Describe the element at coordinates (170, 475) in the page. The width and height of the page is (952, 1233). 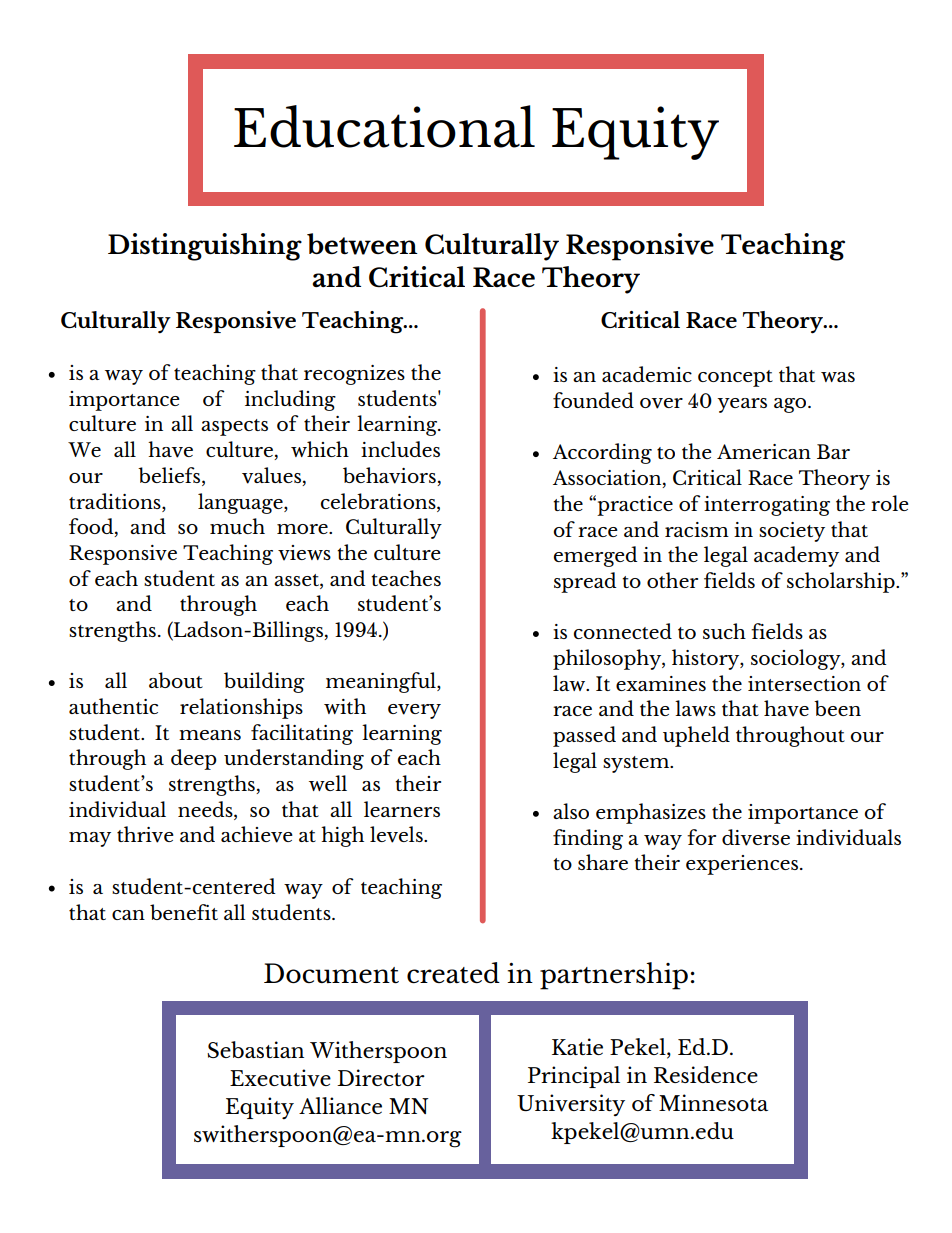
I see `beliefs` at that location.
